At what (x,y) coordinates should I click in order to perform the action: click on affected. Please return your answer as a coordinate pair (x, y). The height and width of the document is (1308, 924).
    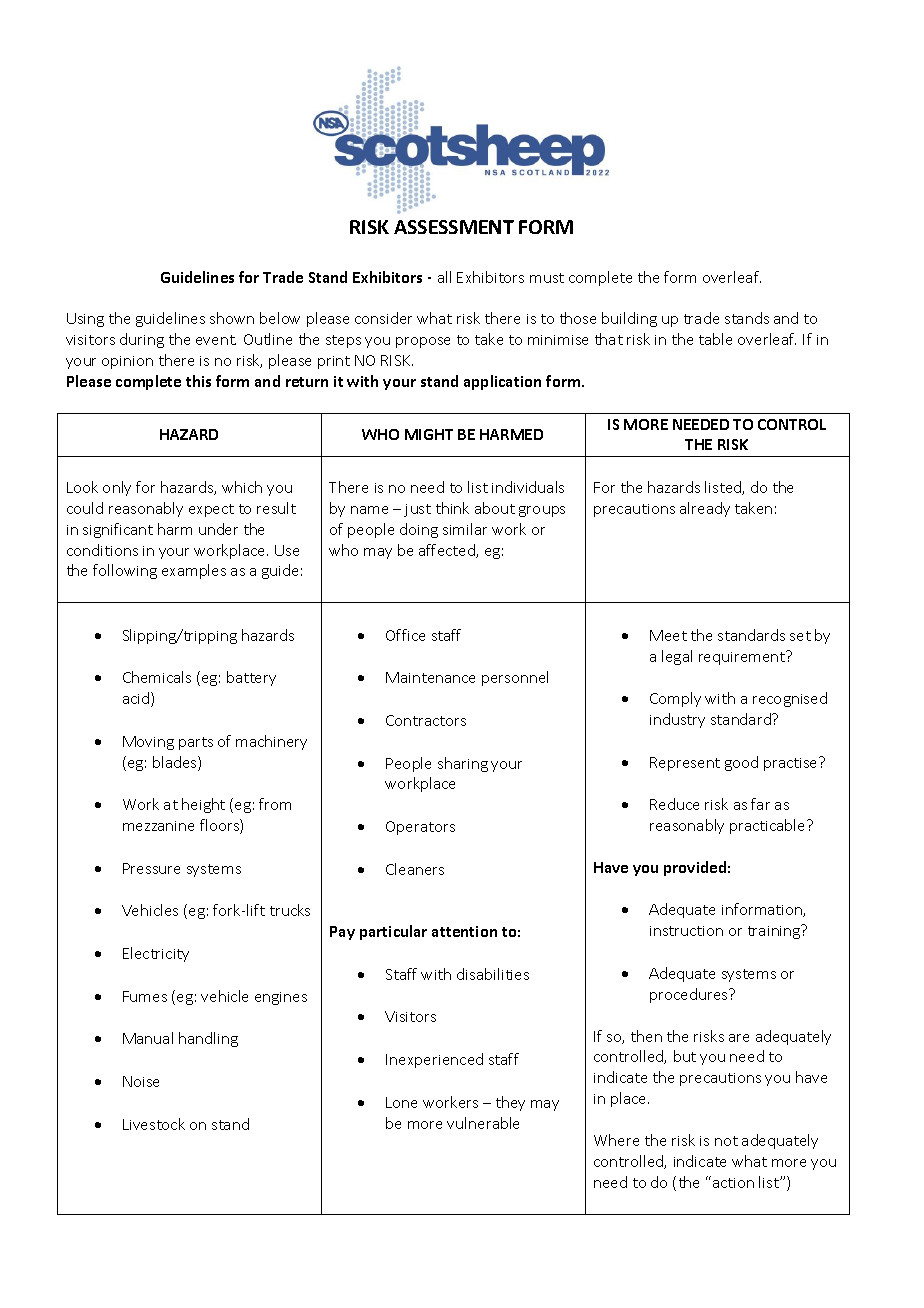
    Looking at the image, I should click on (448, 551).
